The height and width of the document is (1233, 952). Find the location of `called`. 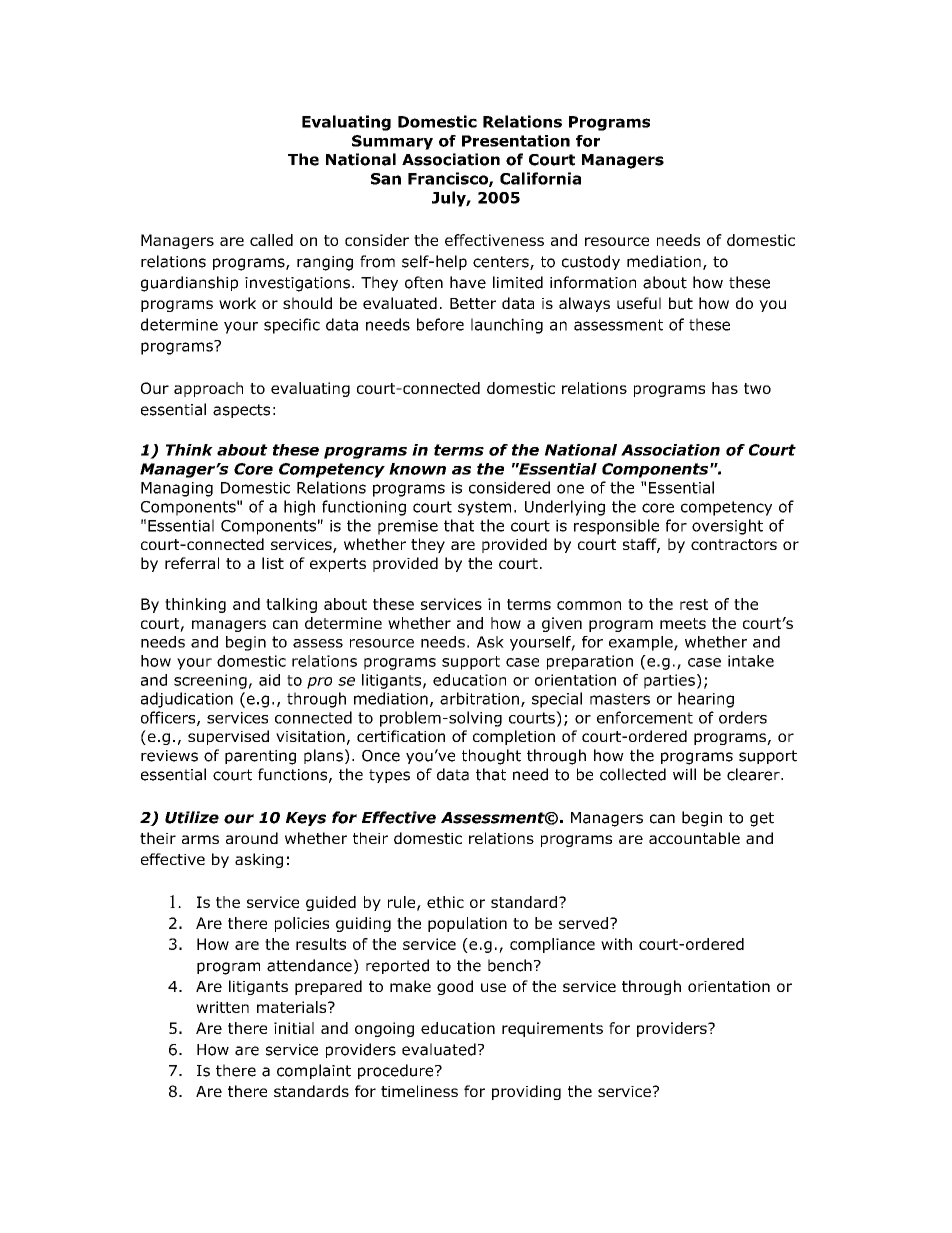

called is located at coordinates (271, 240).
